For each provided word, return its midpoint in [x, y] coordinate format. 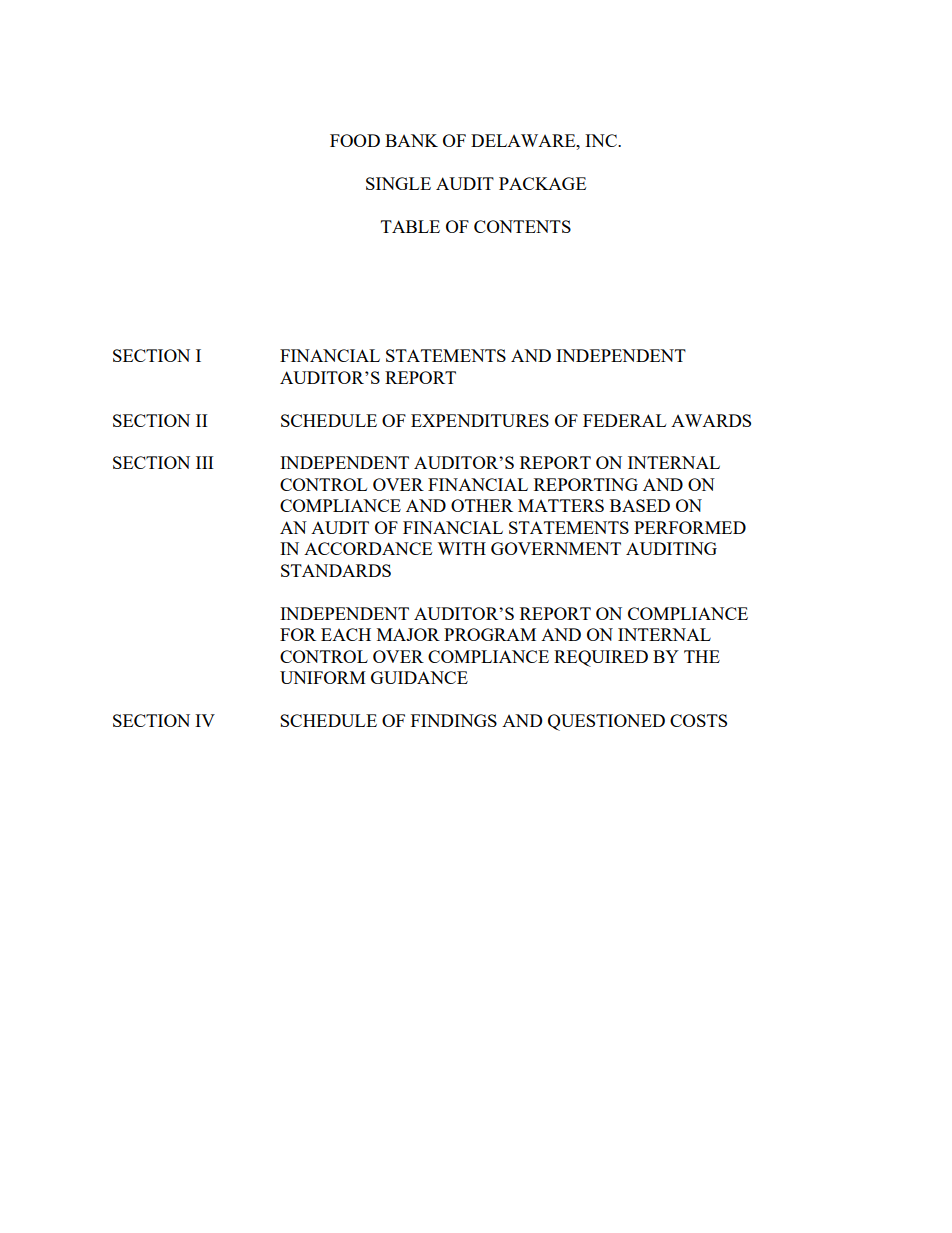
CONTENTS [522, 226]
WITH [461, 548]
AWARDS [711, 420]
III [204, 462]
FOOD [355, 140]
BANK [411, 140]
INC [602, 140]
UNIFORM [323, 677]
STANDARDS [336, 570]
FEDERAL [624, 420]
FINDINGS [454, 720]
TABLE [410, 226]
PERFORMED [690, 527]
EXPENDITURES [480, 420]
